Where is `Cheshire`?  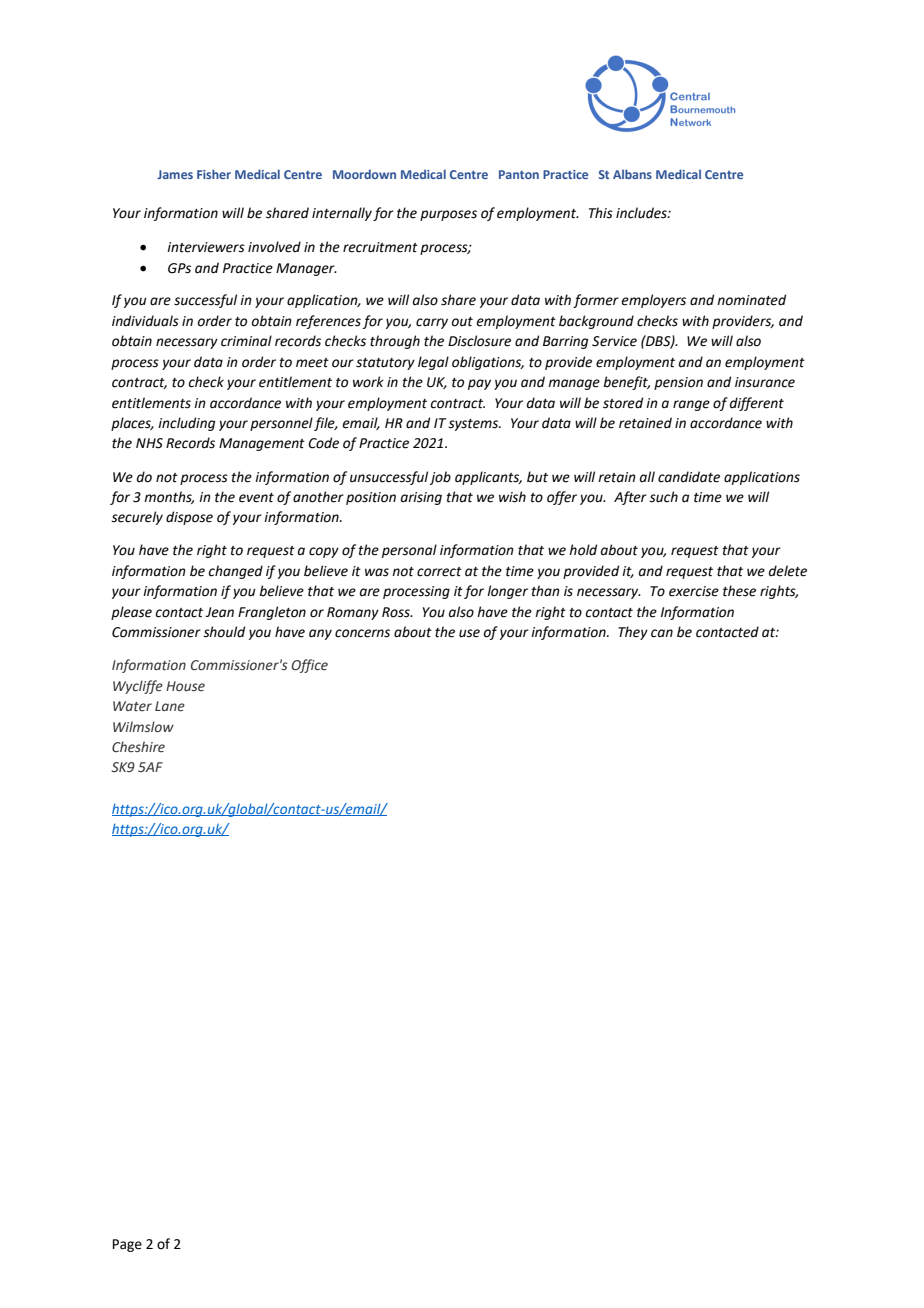 Cheshire is located at coordinates (138, 746).
